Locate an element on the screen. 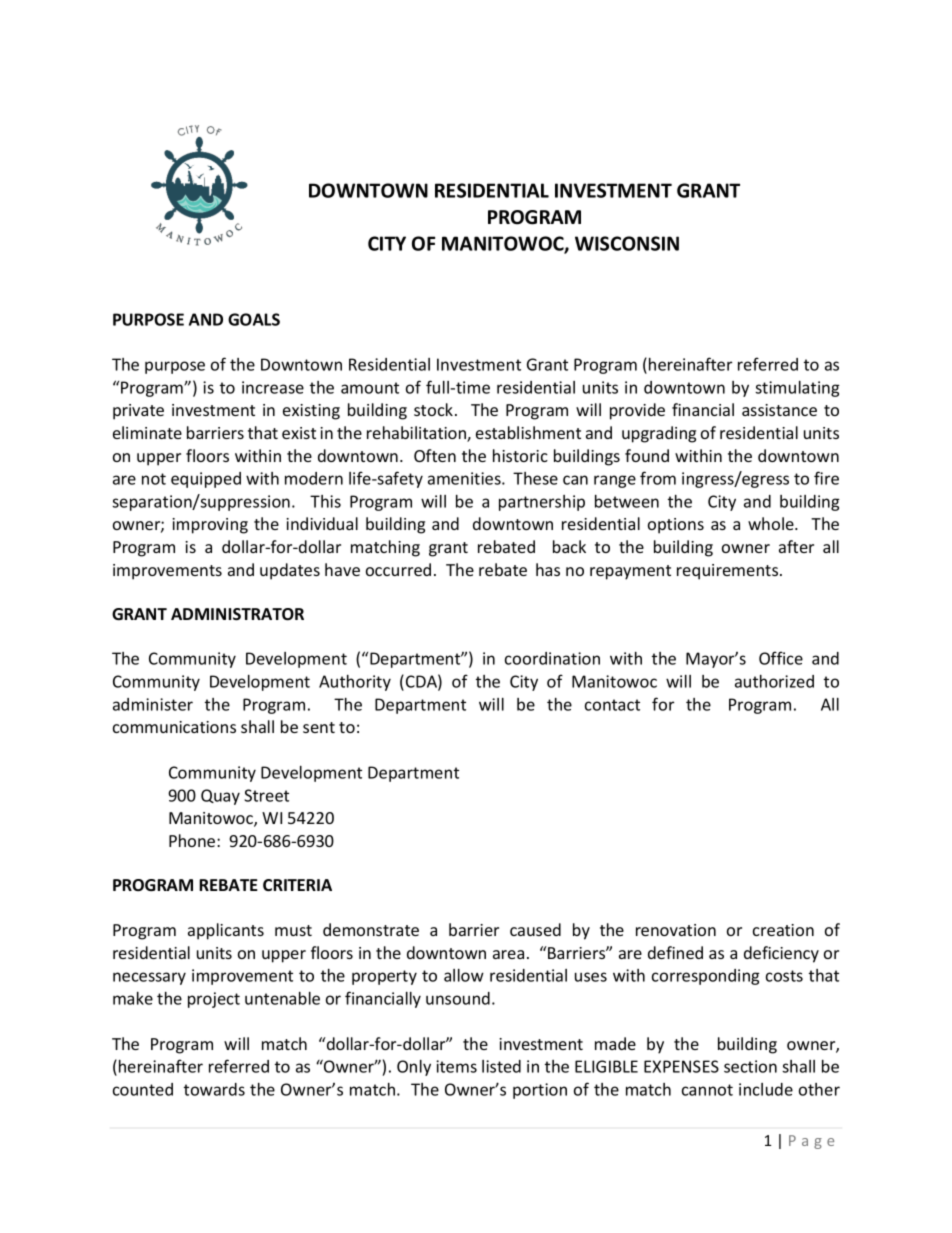 Image resolution: width=952 pixels, height=1233 pixels. towards is located at coordinates (214, 1089).
